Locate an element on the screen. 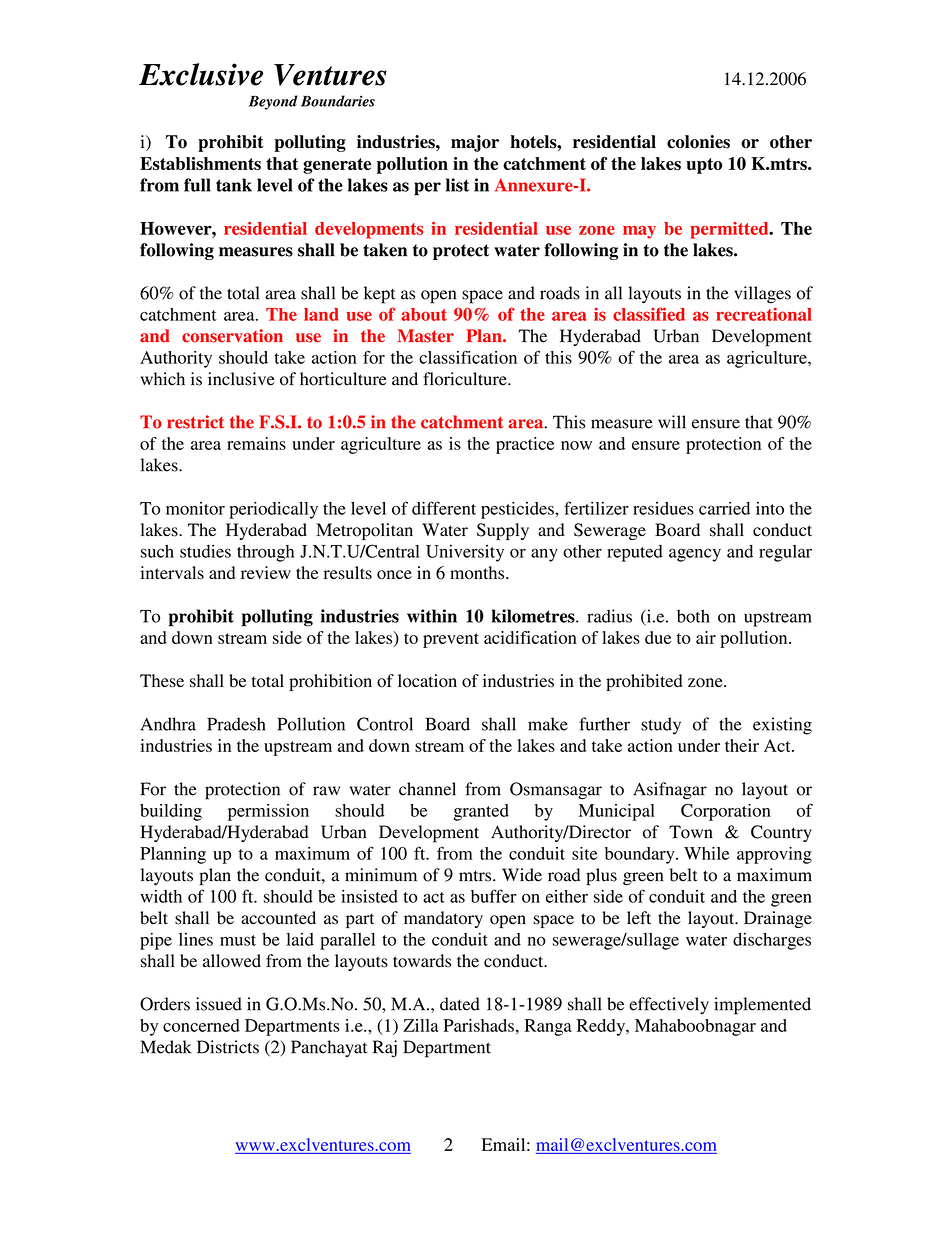  colonies is located at coordinates (698, 142).
